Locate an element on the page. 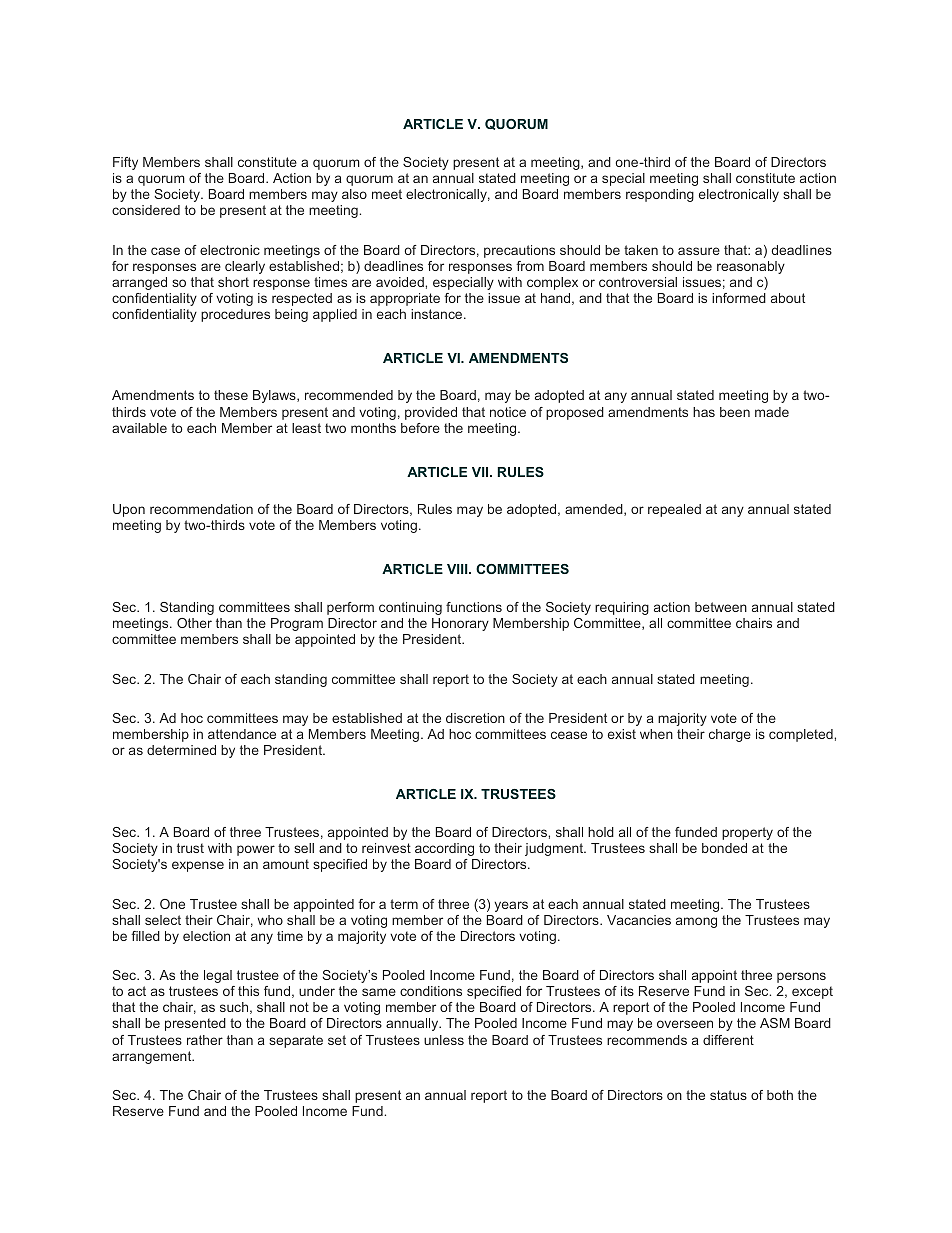 The width and height of the image is (952, 1233). unless is located at coordinates (444, 1040).
